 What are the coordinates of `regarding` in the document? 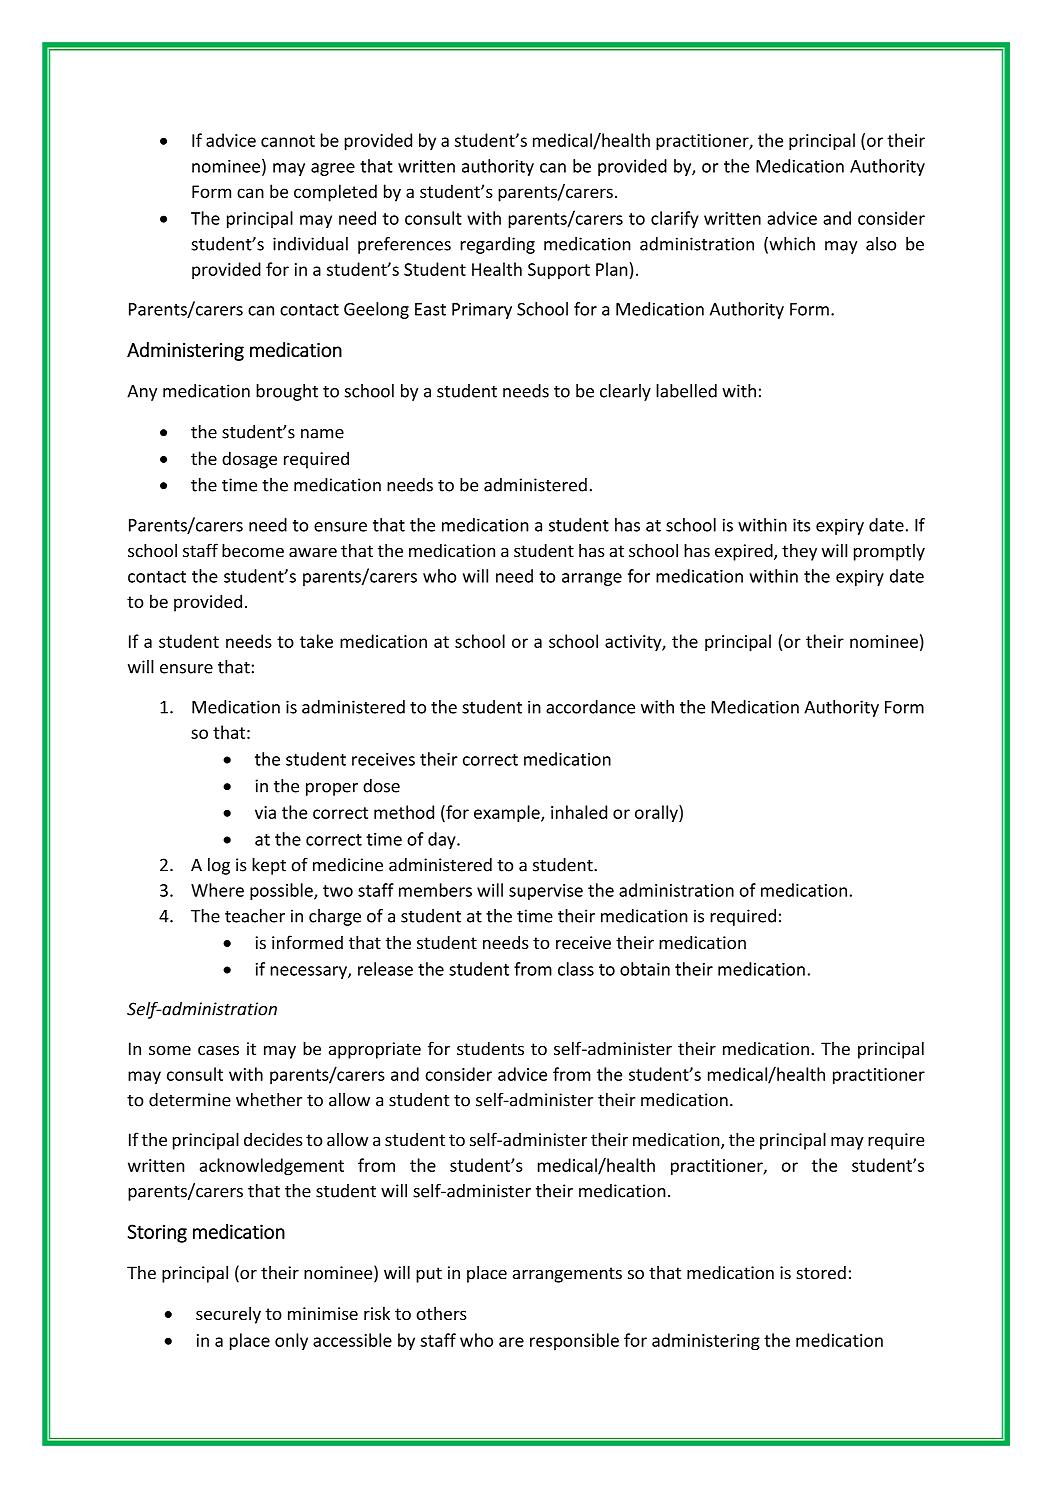 It's located at (497, 245).
